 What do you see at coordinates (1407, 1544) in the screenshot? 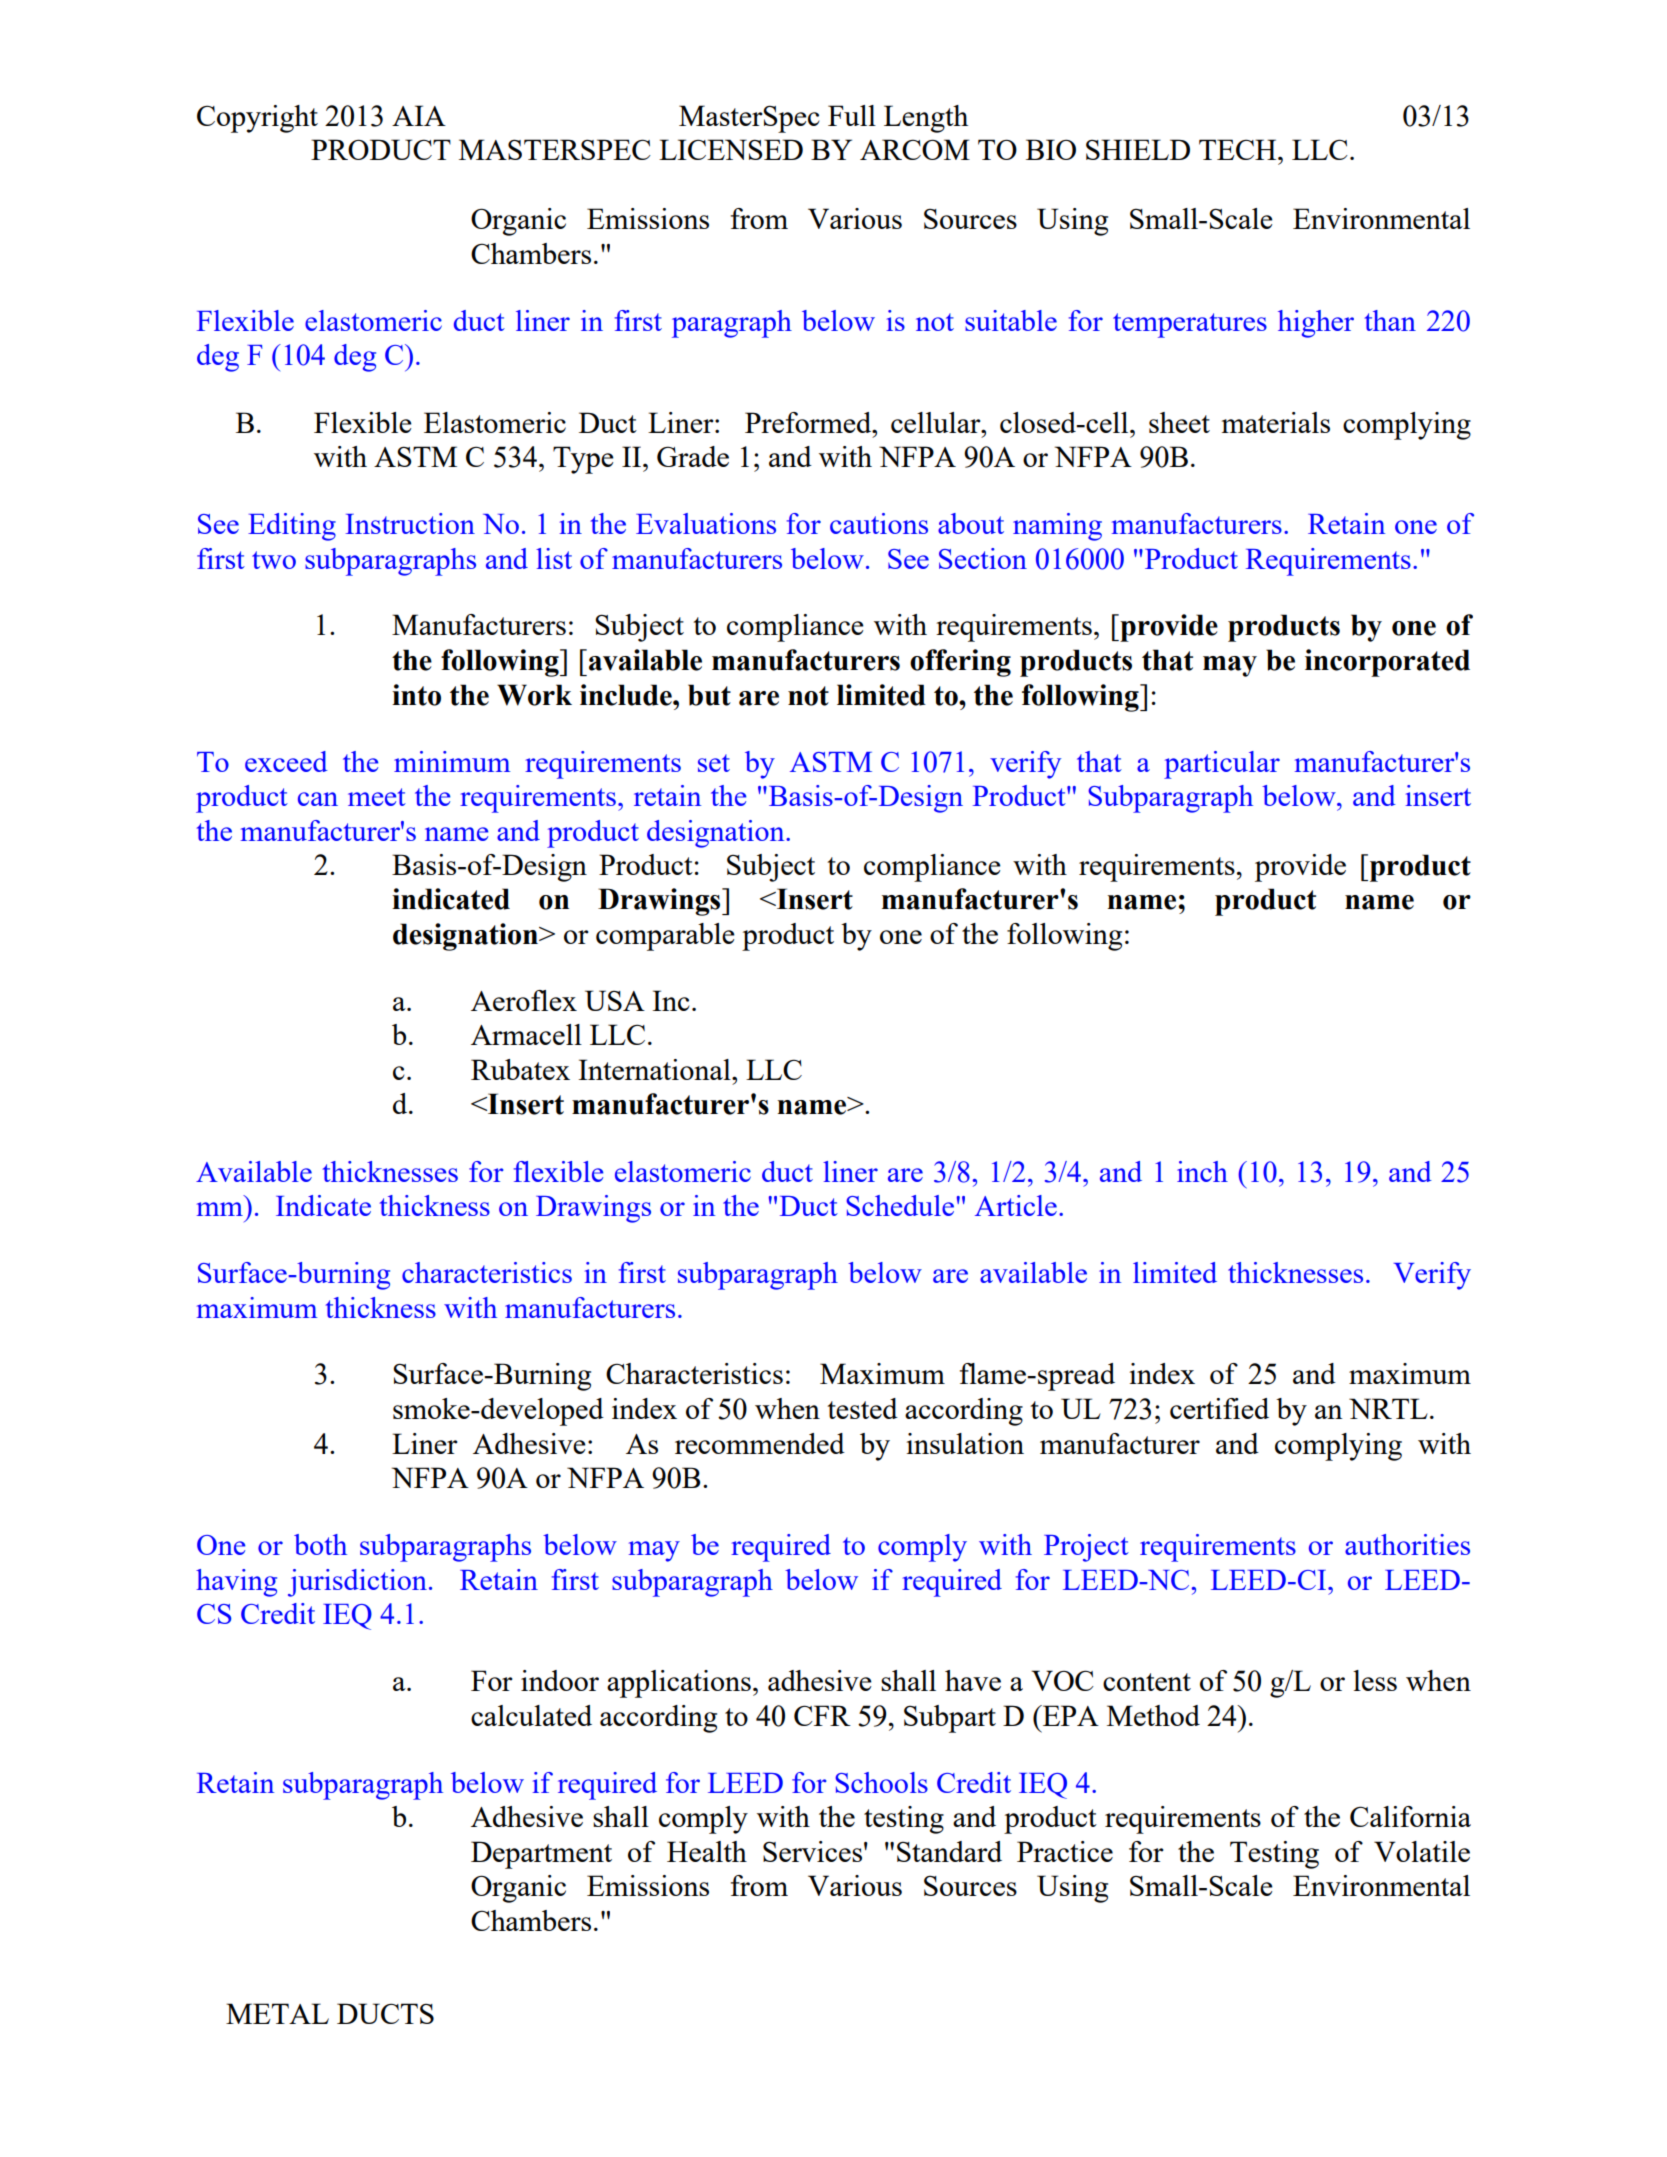
I see `authorities` at bounding box center [1407, 1544].
